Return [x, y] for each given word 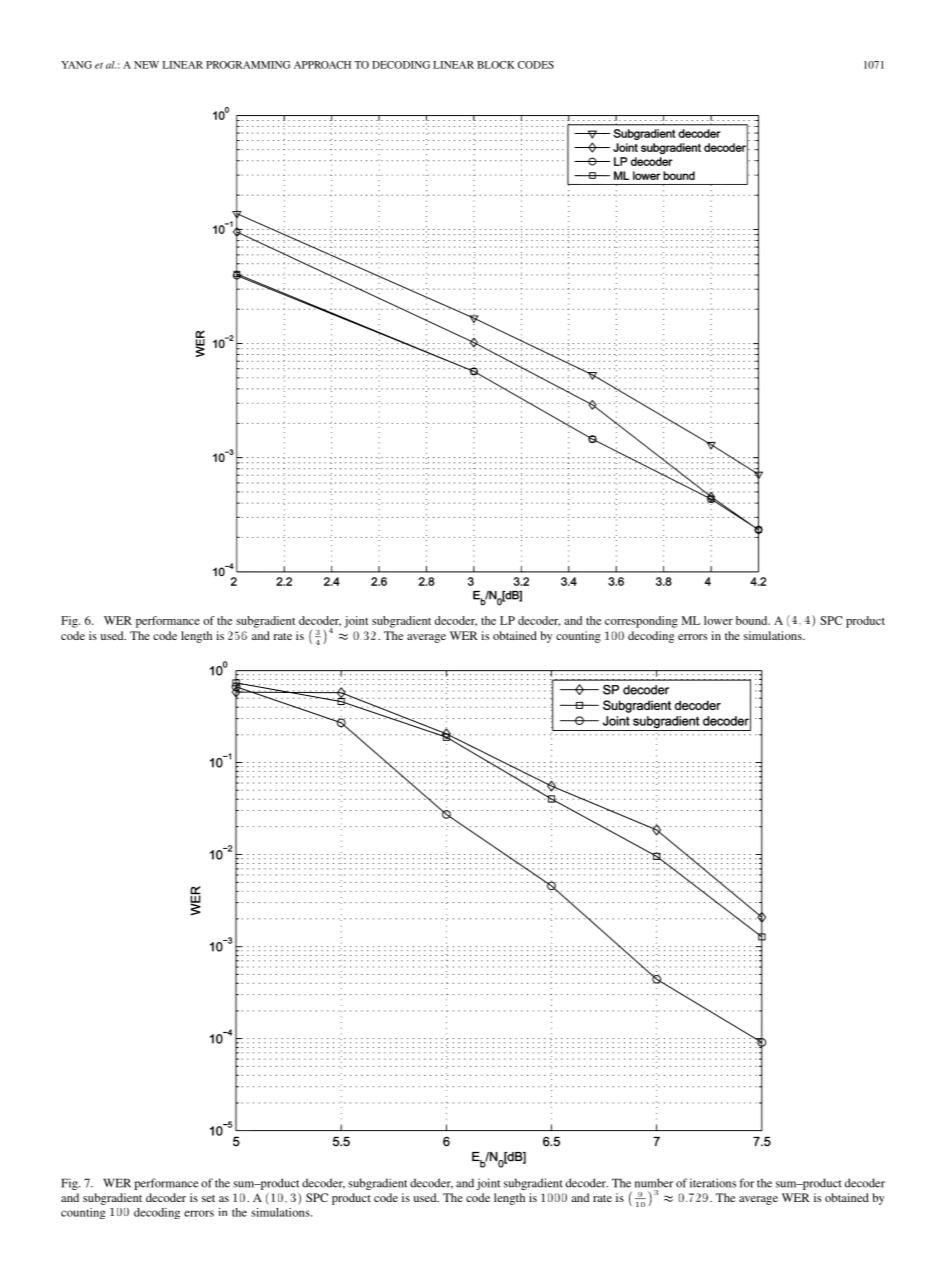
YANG [76, 65]
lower [718, 620]
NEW [146, 65]
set [208, 1198]
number [654, 1183]
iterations [713, 1183]
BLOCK [496, 65]
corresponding [641, 622]
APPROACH [322, 65]
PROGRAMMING [248, 65]
